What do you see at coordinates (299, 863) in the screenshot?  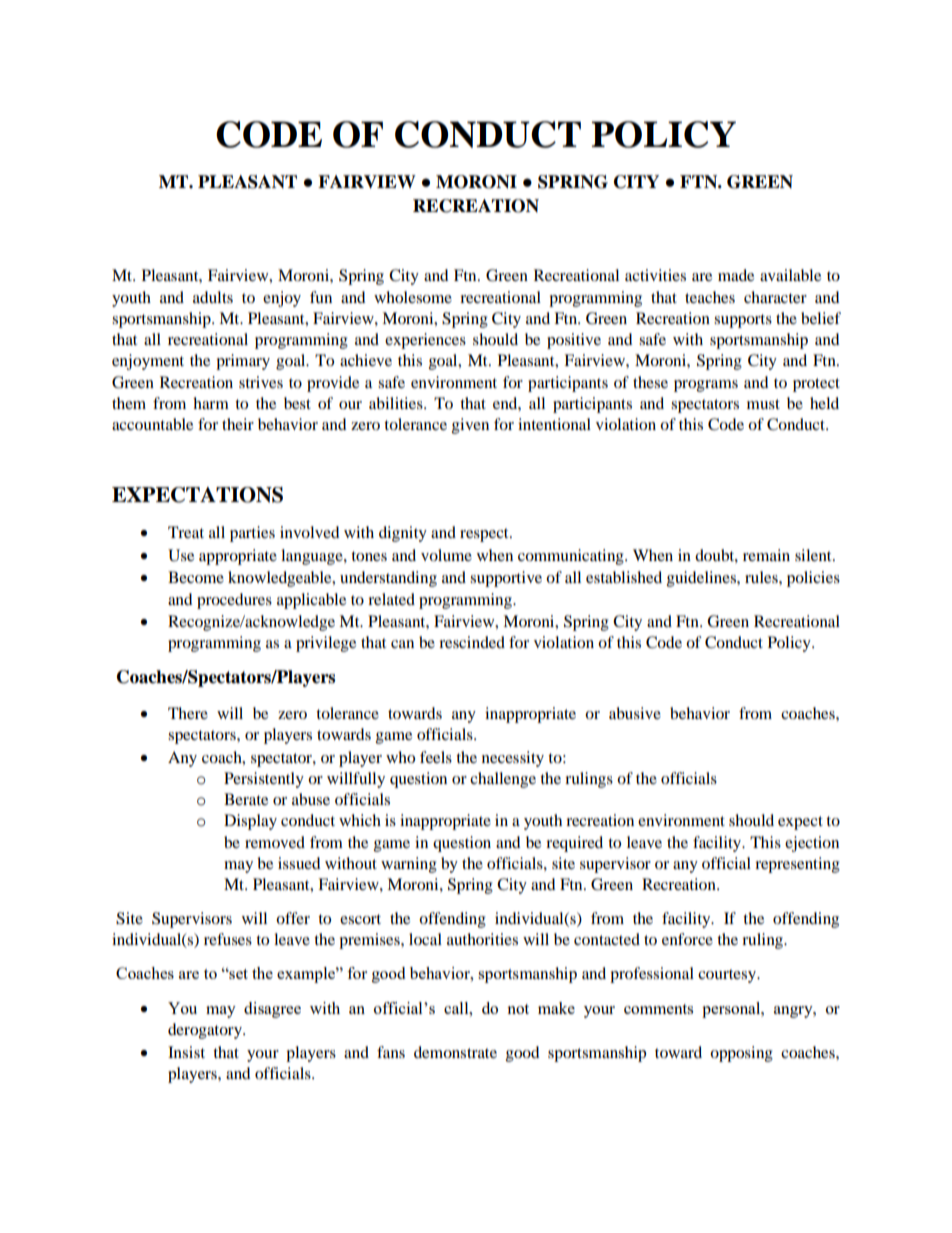 I see `issued` at bounding box center [299, 863].
